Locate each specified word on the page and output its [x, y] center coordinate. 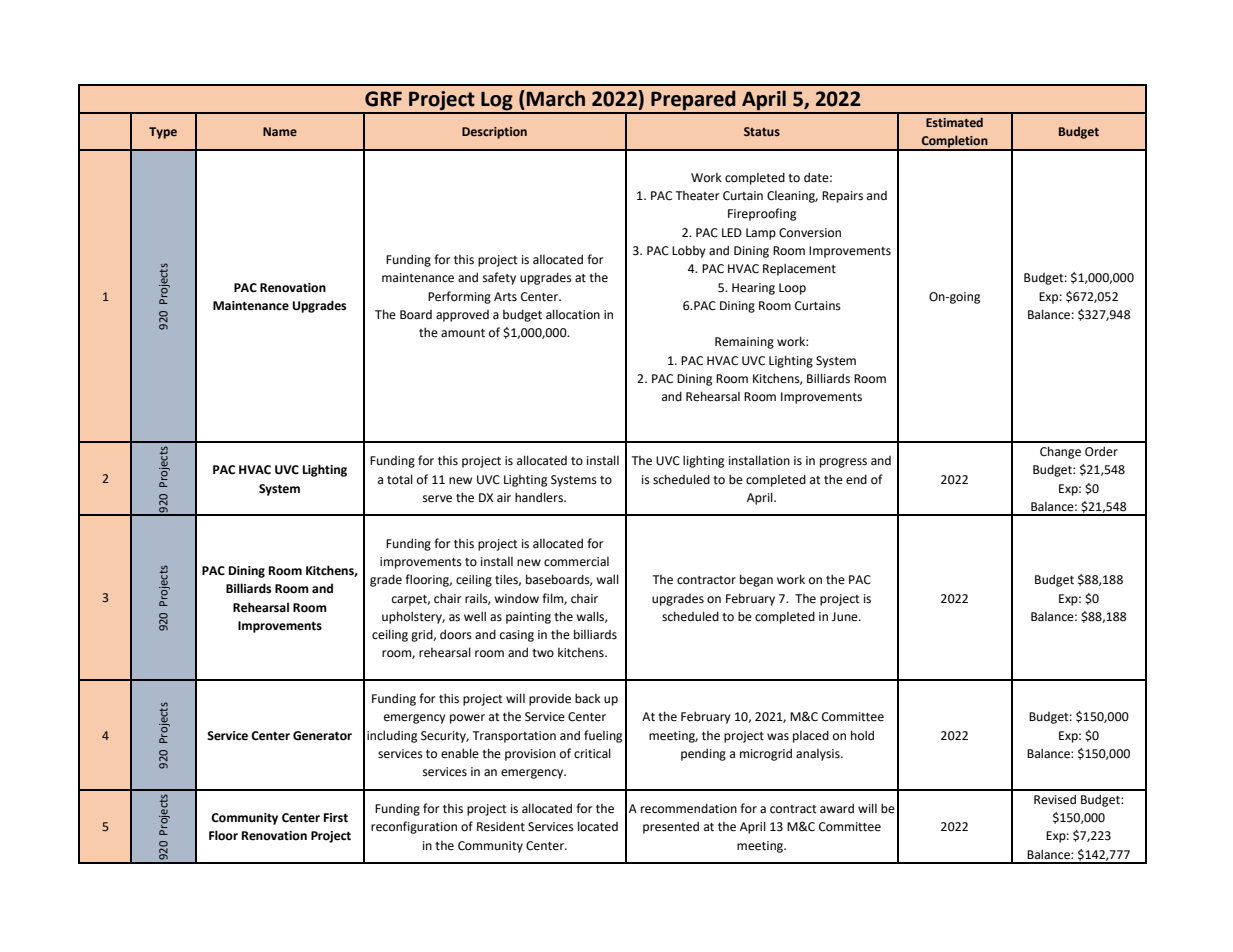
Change [1060, 452]
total [400, 479]
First [336, 818]
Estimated [954, 122]
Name [280, 131]
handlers [540, 497]
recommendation [689, 808]
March [556, 98]
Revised [1055, 799]
